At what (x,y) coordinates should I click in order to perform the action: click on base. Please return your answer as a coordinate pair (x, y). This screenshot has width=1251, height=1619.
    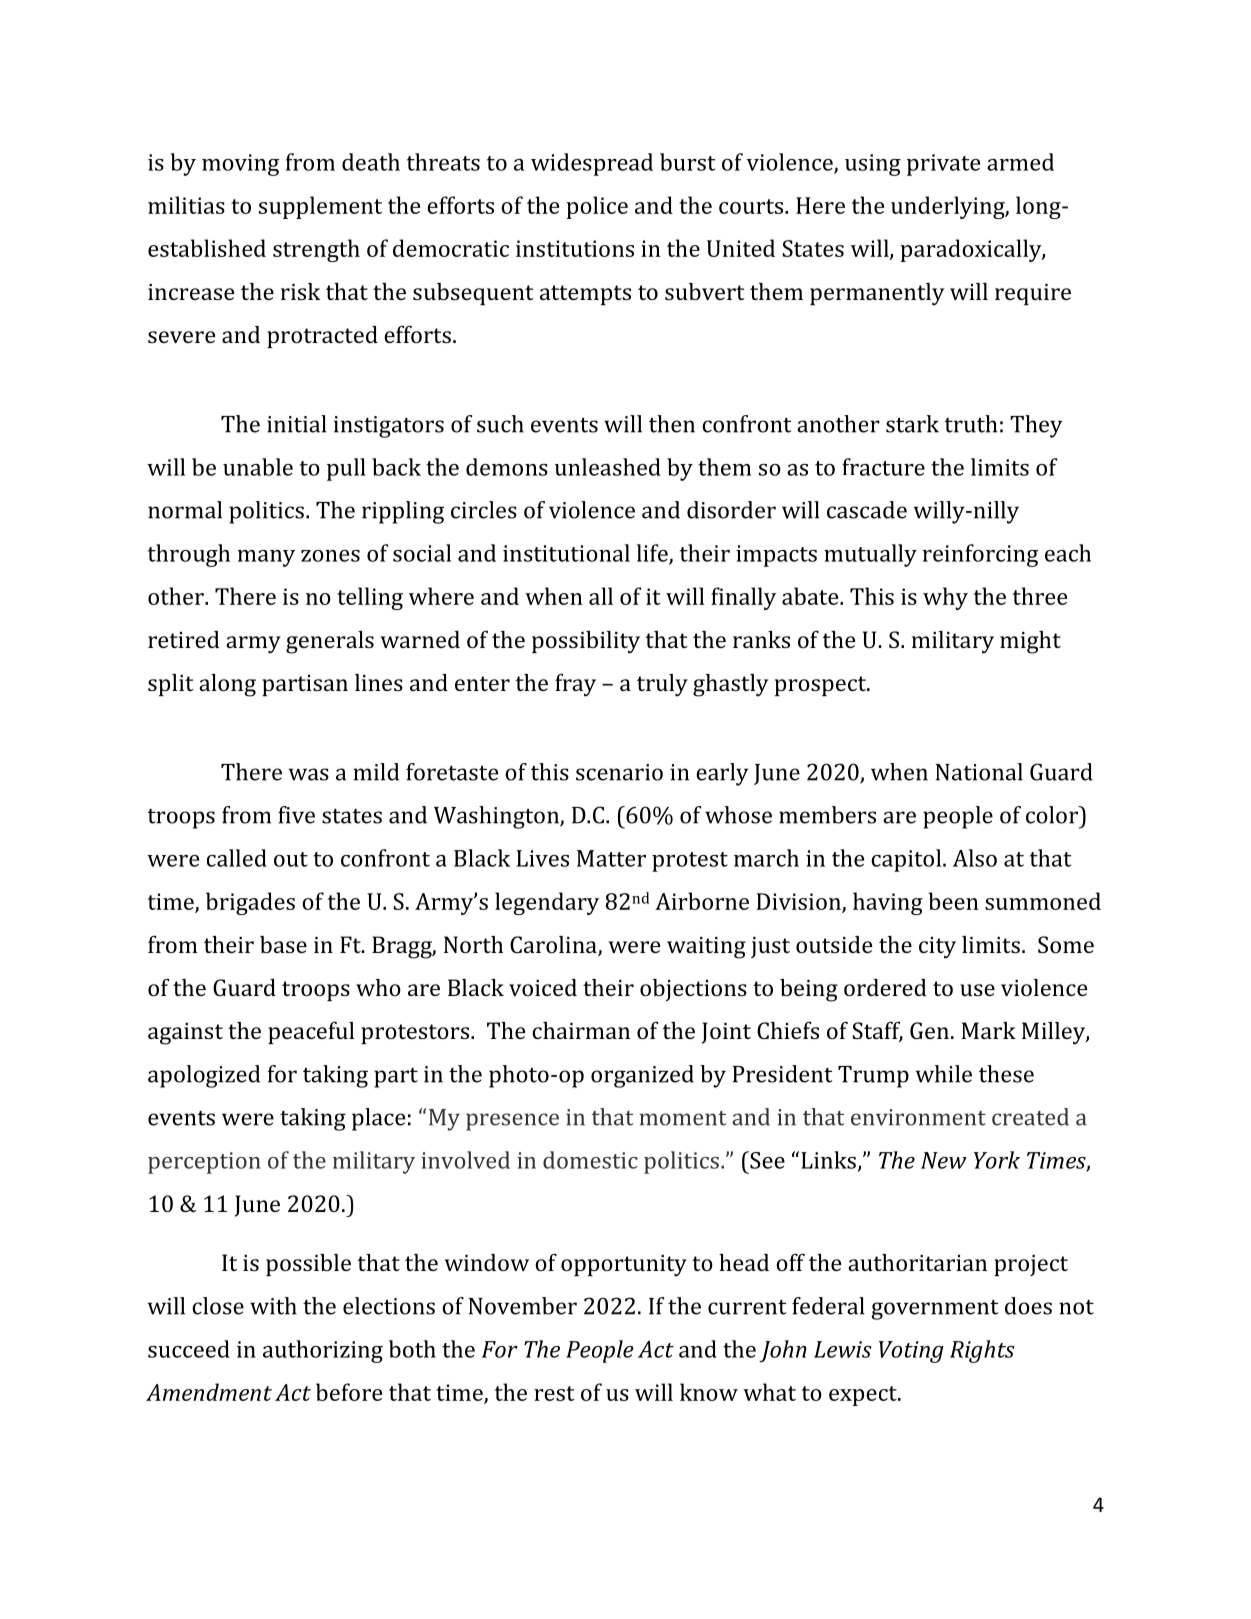
    Looking at the image, I should click on (283, 944).
